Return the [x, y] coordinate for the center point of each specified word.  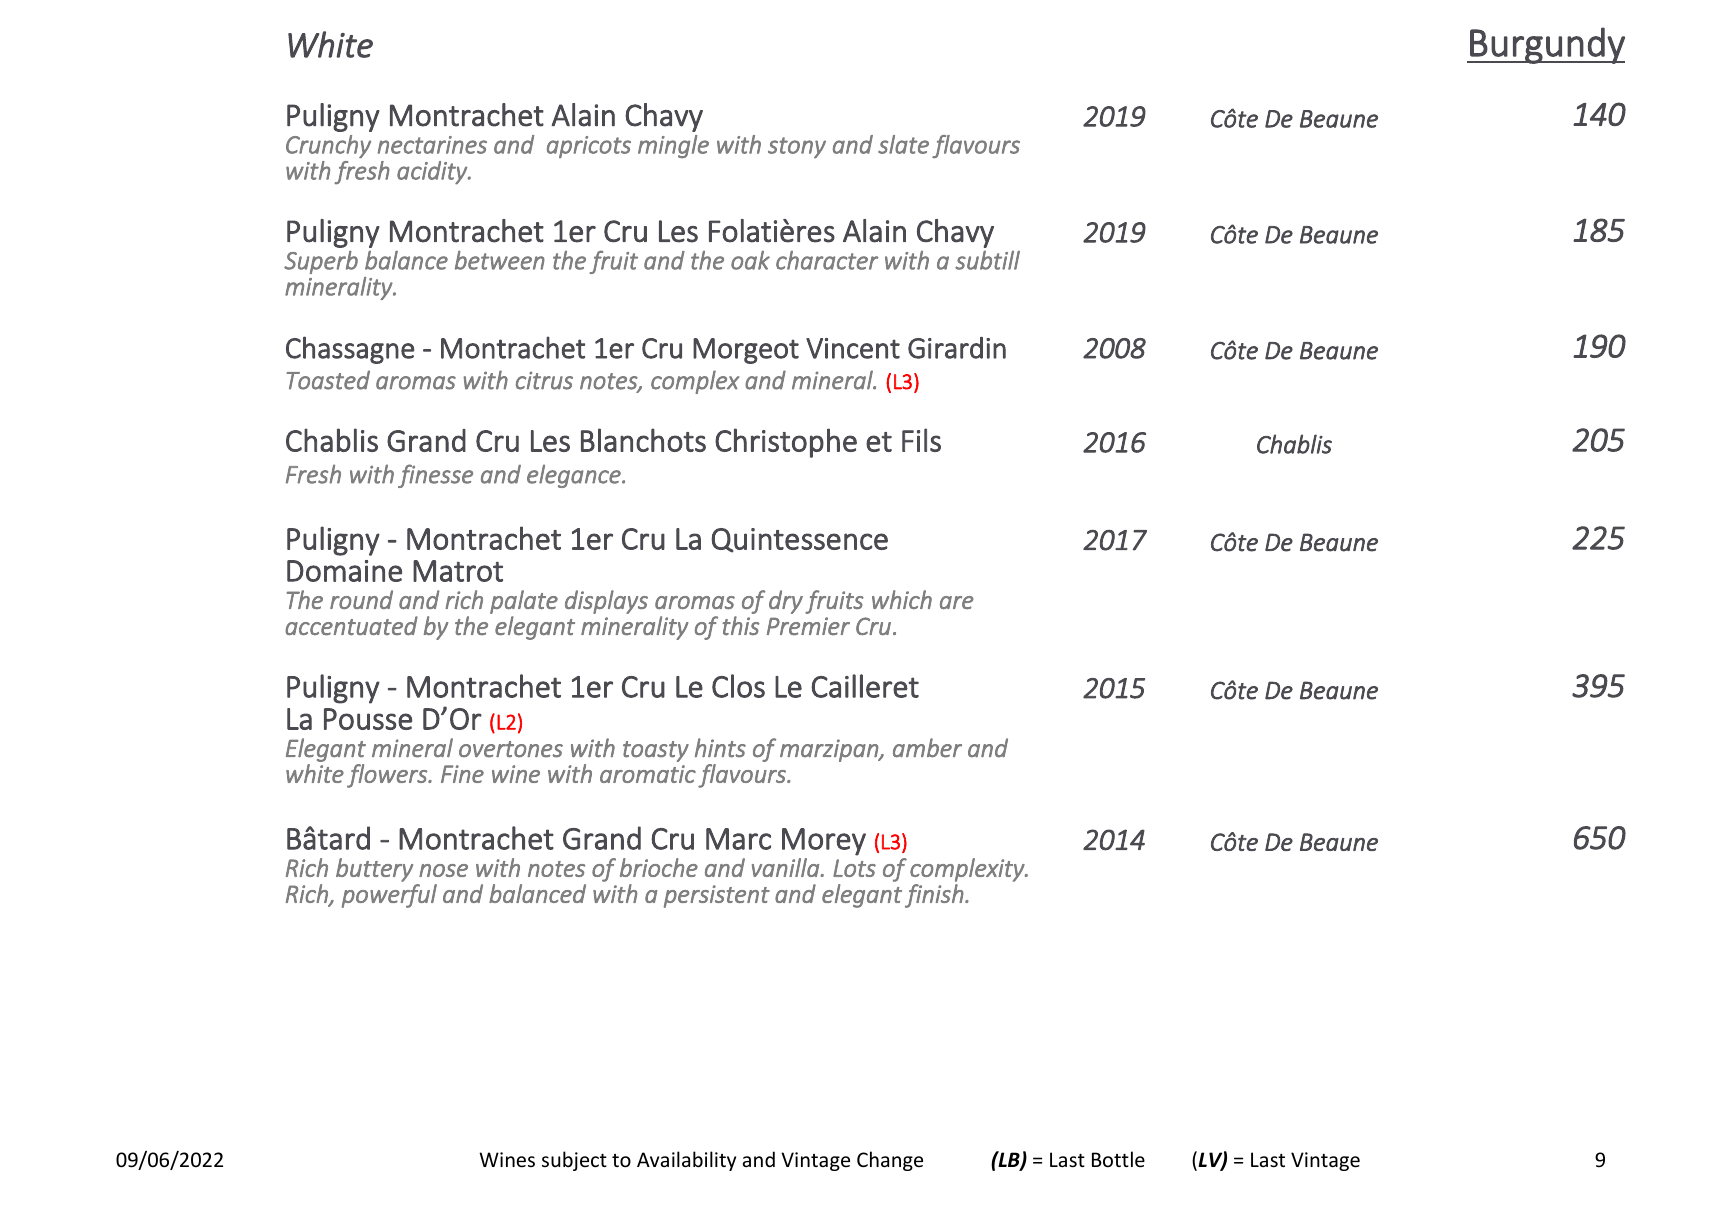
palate [524, 602]
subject [574, 1161]
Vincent [853, 348]
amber [927, 748]
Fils [921, 440]
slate [903, 144]
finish [935, 896]
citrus [544, 380]
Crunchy [328, 146]
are [957, 602]
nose [443, 870]
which [902, 599]
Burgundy [1546, 45]
